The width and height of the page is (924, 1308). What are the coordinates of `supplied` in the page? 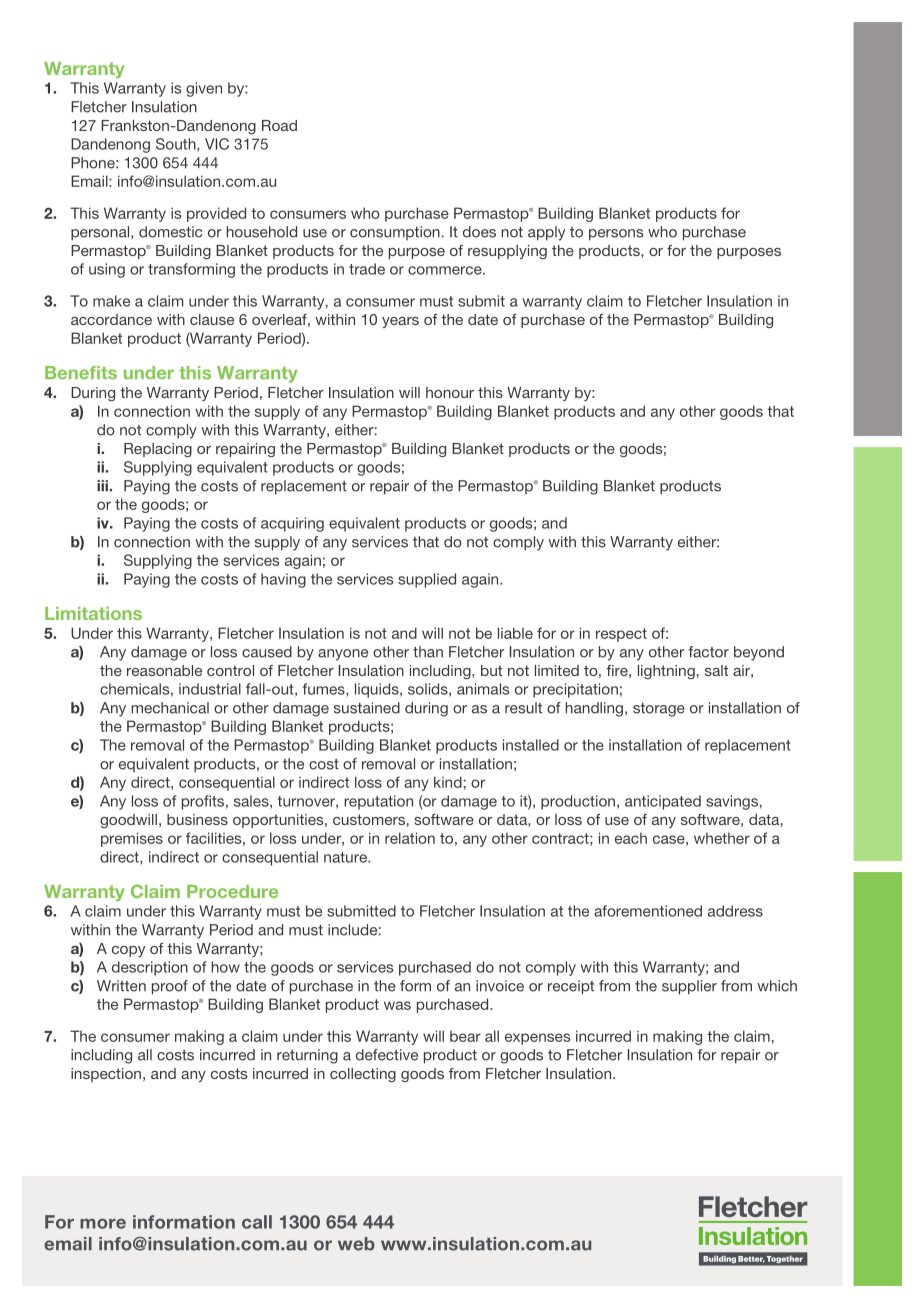 It's located at (427, 580).
